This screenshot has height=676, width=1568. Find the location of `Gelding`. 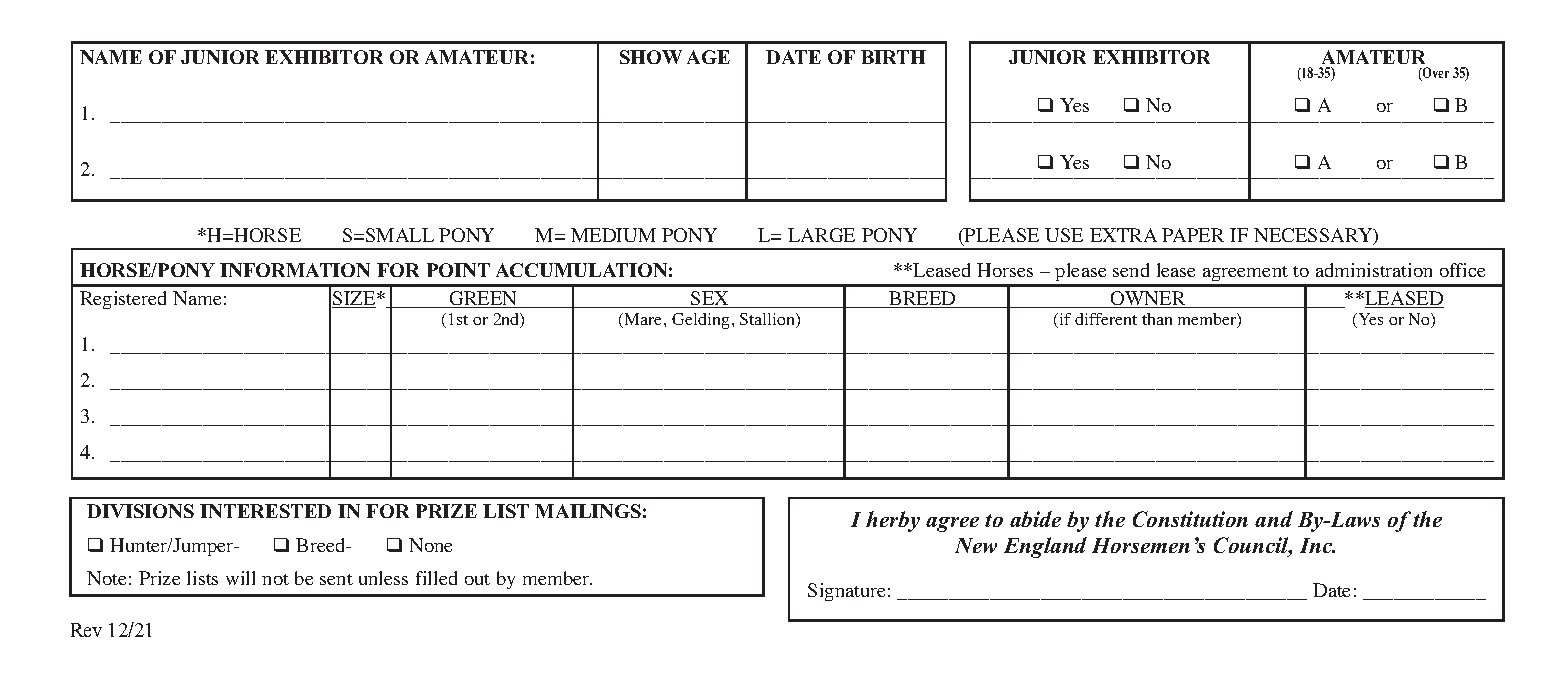

Gelding is located at coordinates (700, 321).
